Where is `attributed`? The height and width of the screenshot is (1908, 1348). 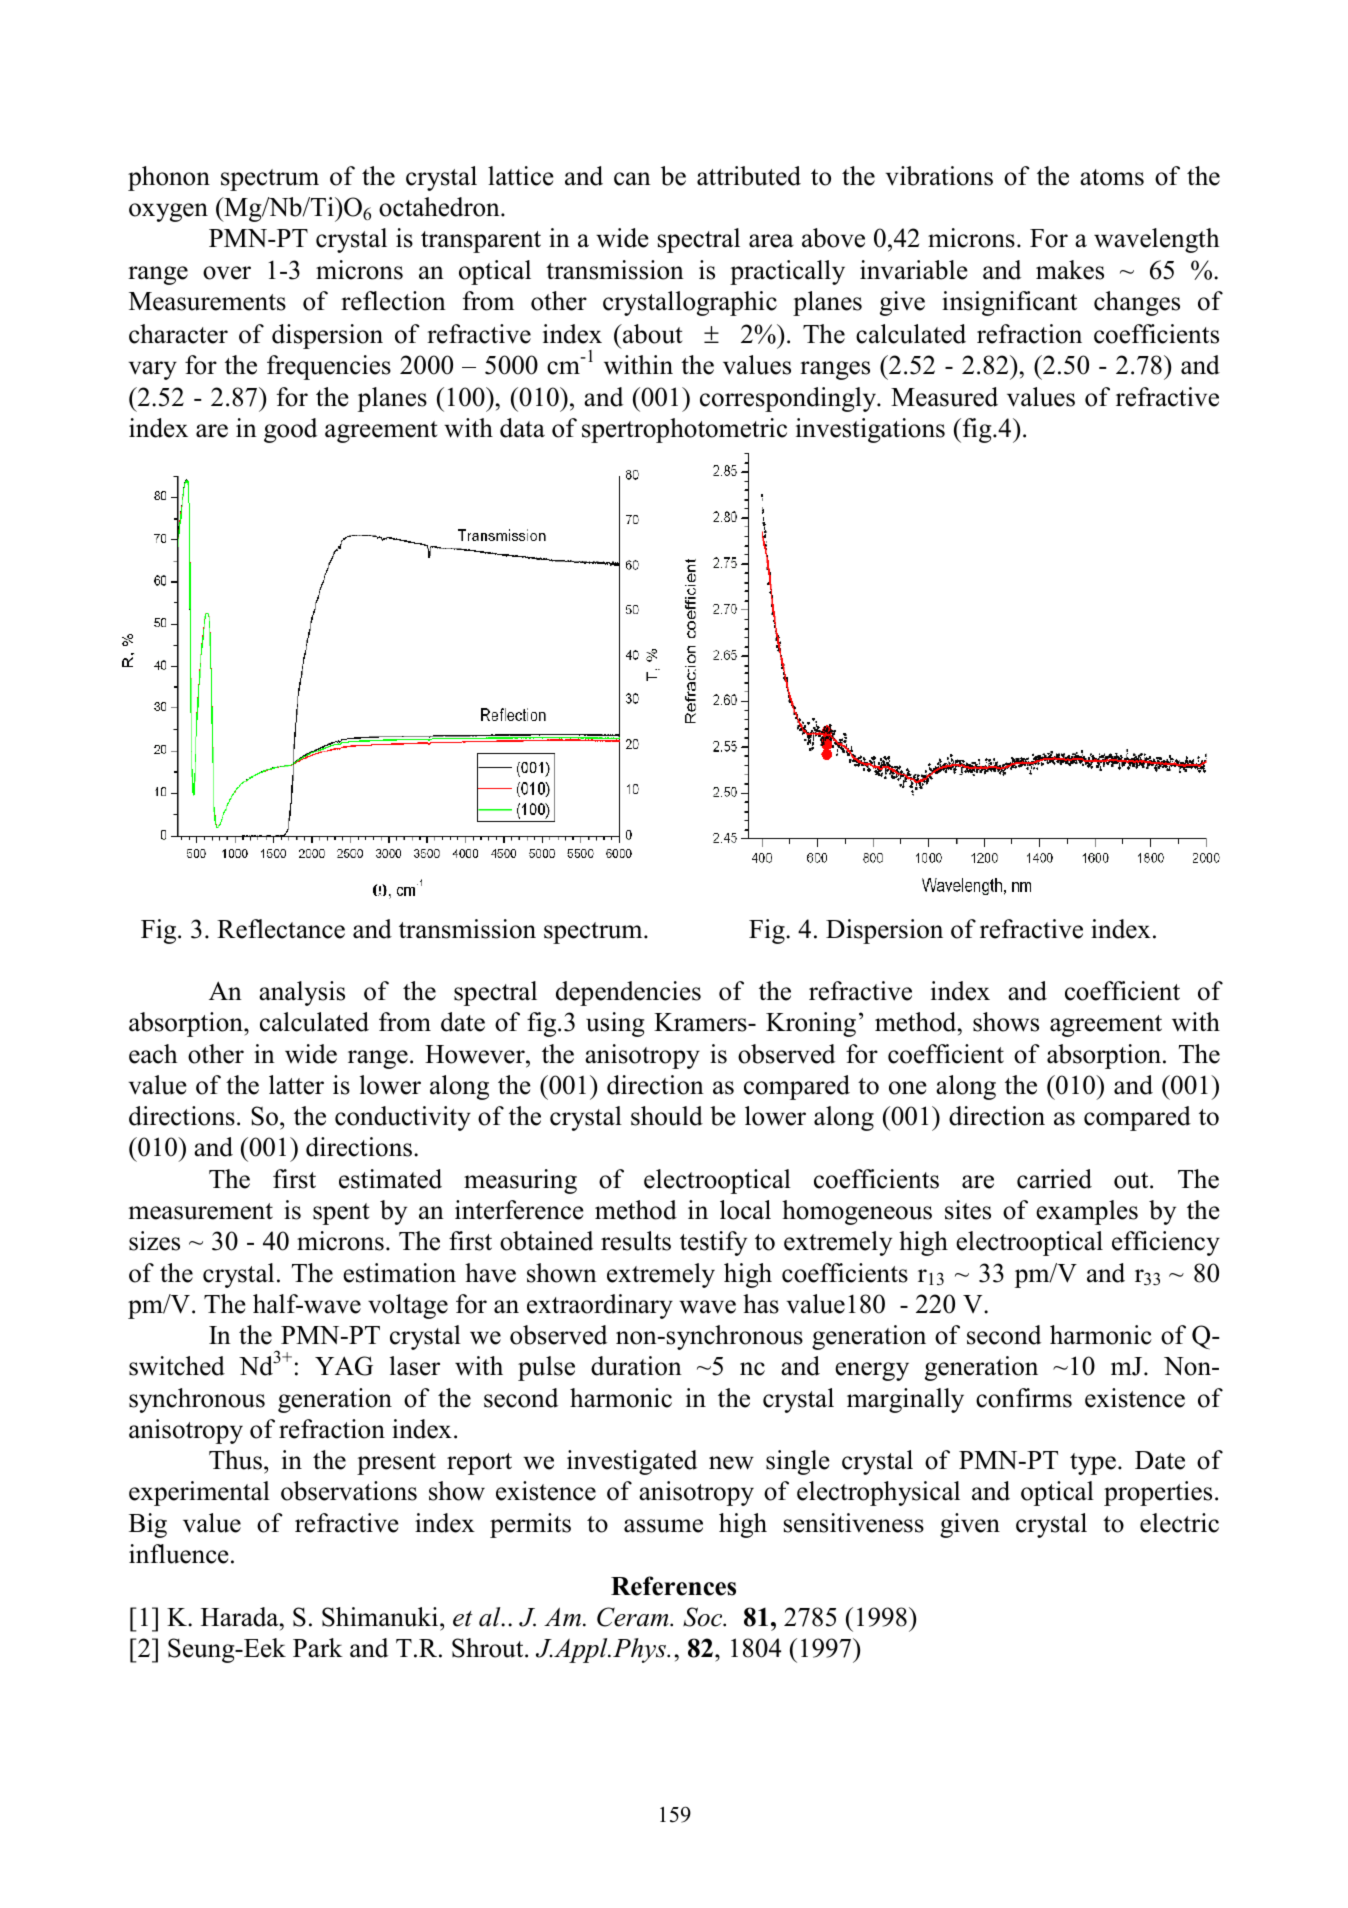 attributed is located at coordinates (749, 176).
